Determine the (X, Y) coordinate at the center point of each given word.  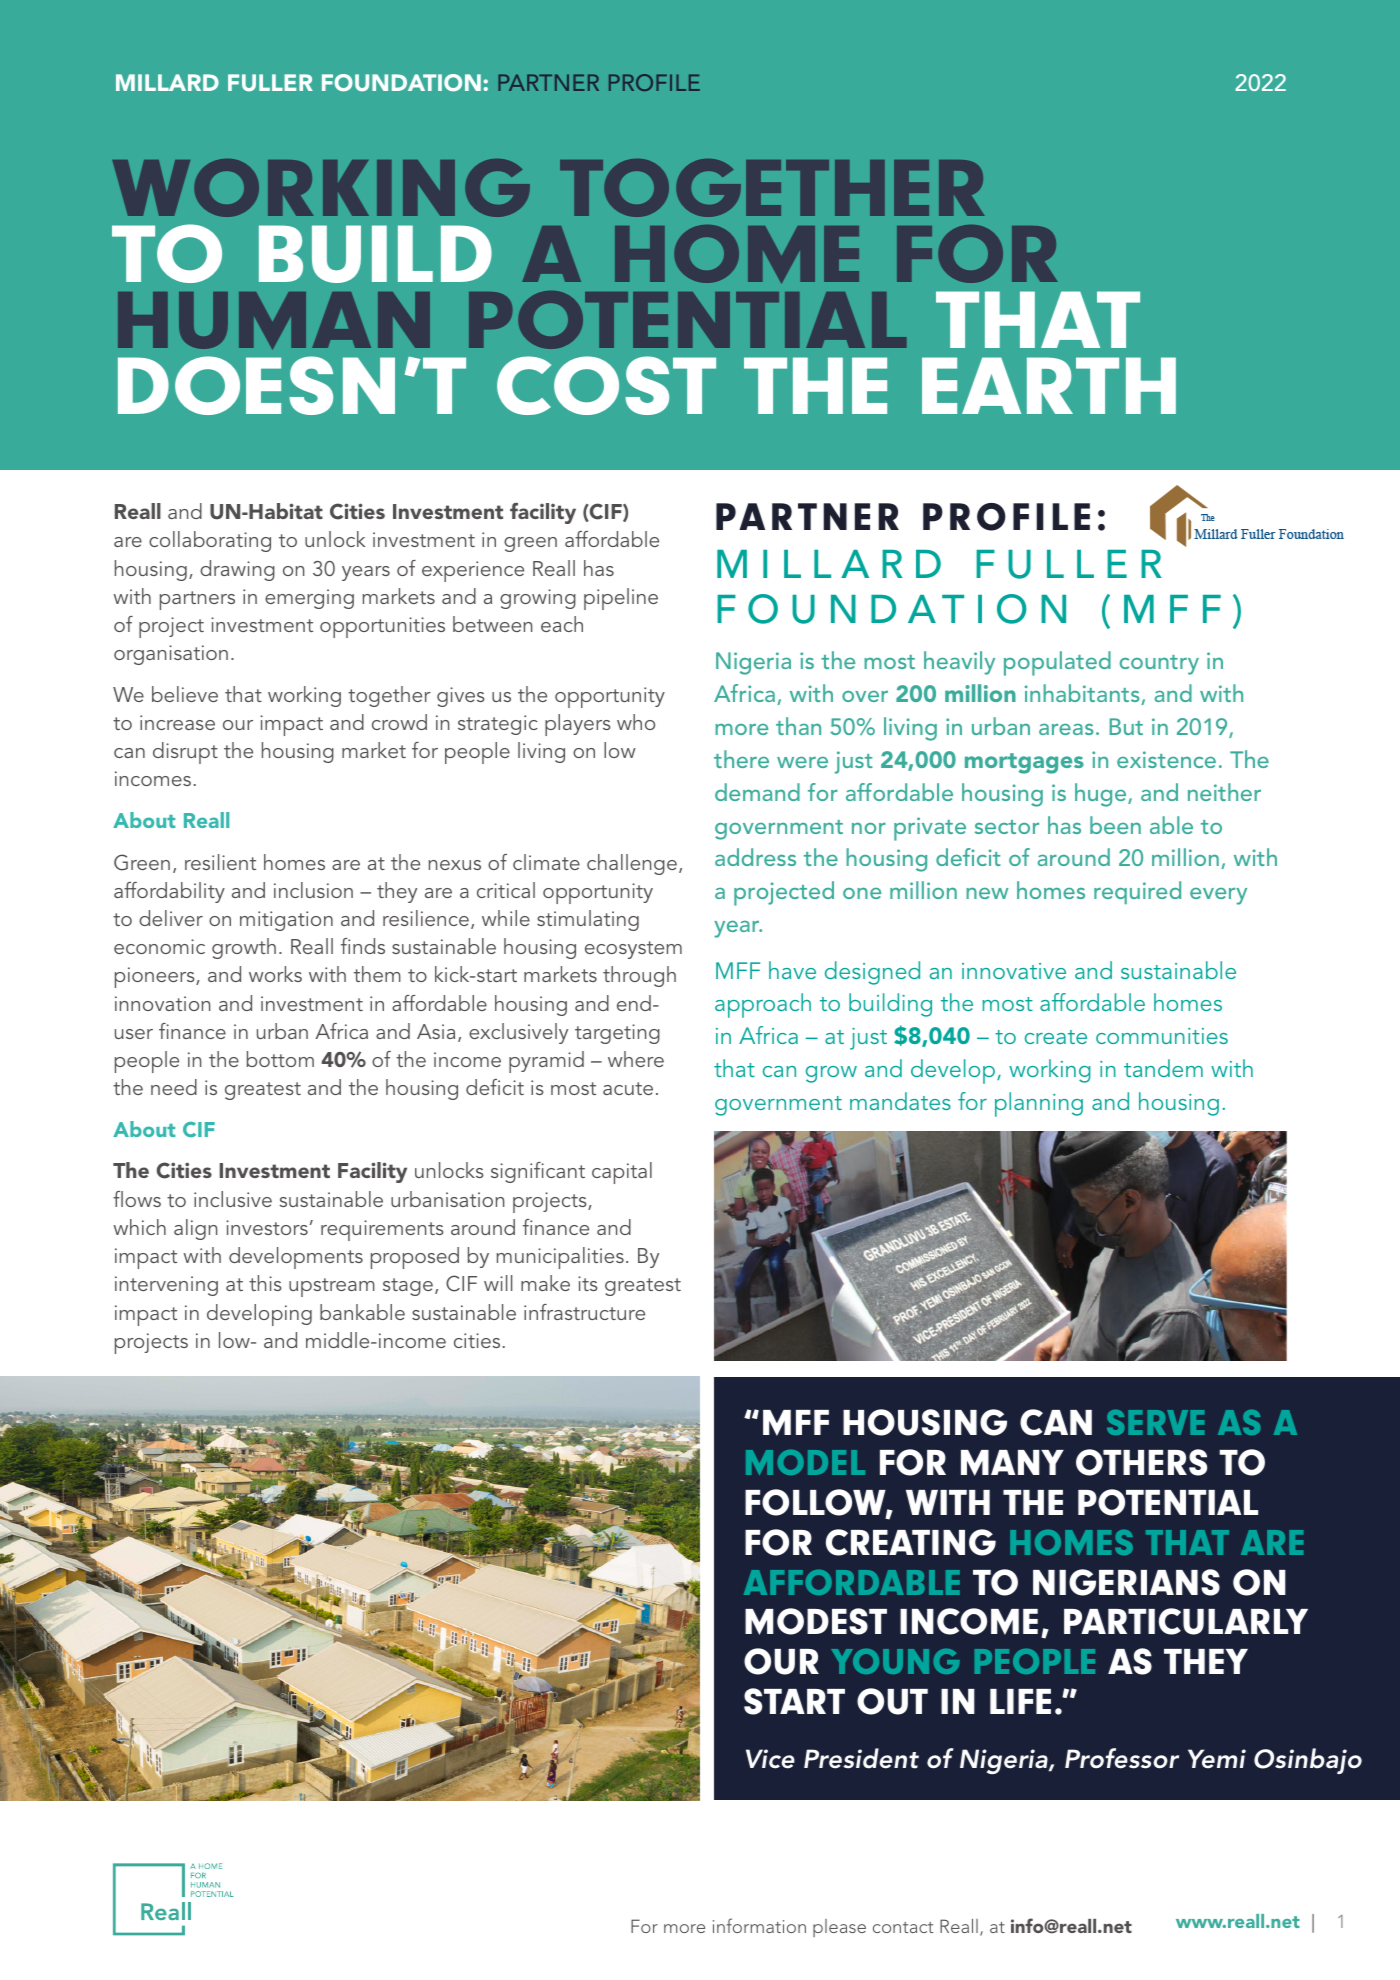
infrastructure (584, 1312)
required (1137, 892)
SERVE (1155, 1422)
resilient (220, 862)
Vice (770, 1759)
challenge (632, 864)
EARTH (1049, 385)
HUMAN (274, 321)
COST (606, 385)
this (265, 1283)
